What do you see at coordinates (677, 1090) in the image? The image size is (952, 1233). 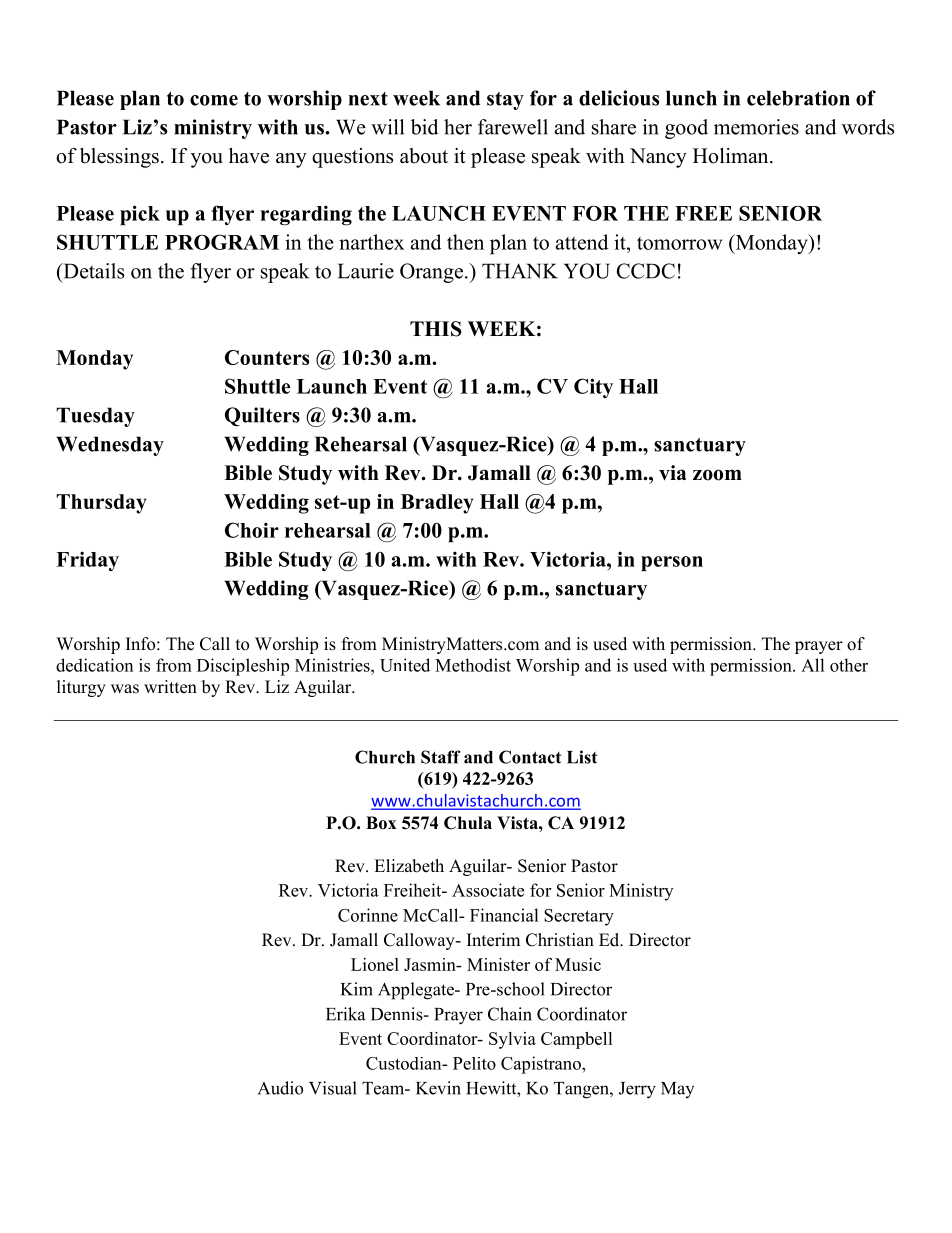 I see `May` at bounding box center [677, 1090].
